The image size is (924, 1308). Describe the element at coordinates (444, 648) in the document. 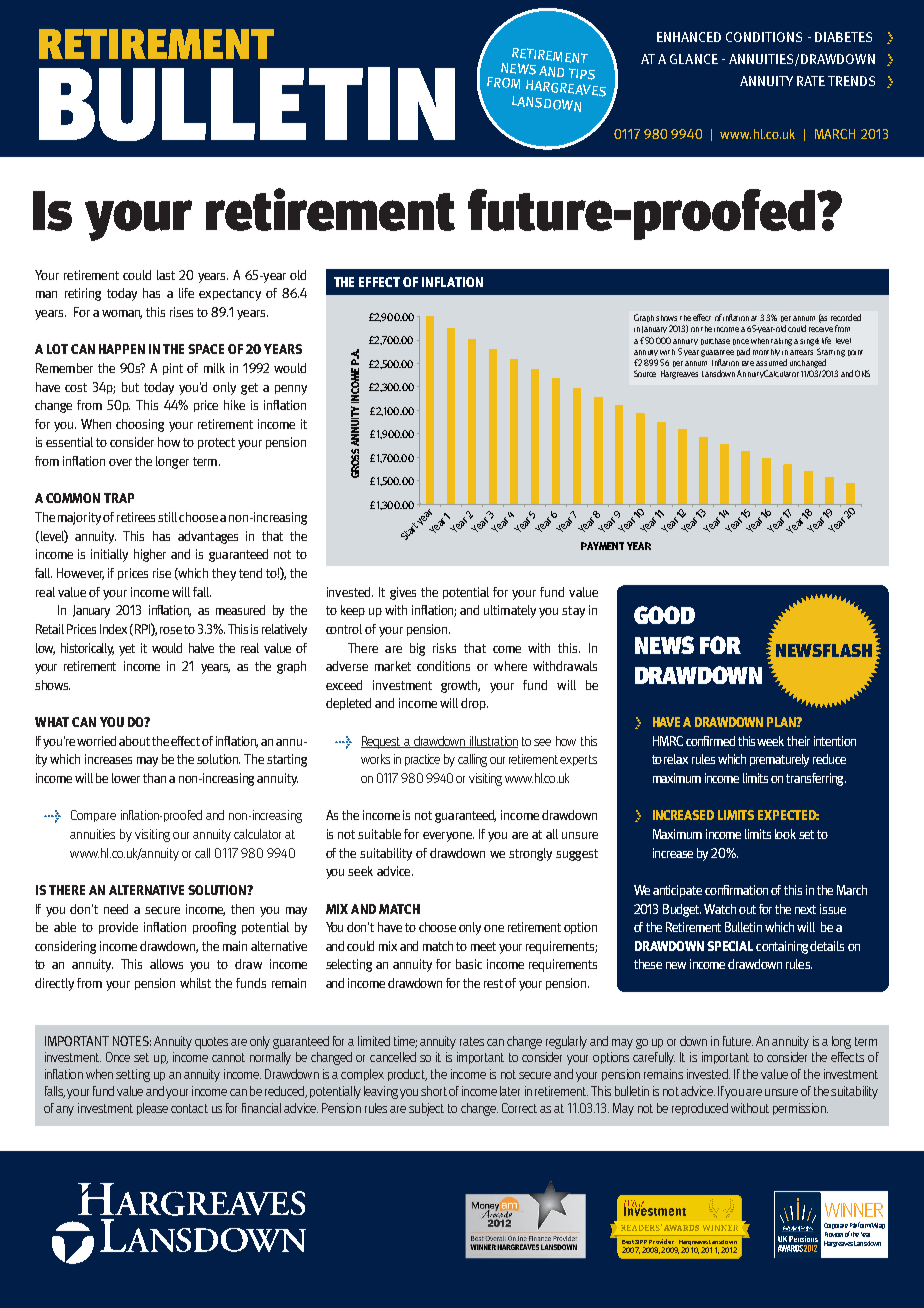

I see `risks` at that location.
